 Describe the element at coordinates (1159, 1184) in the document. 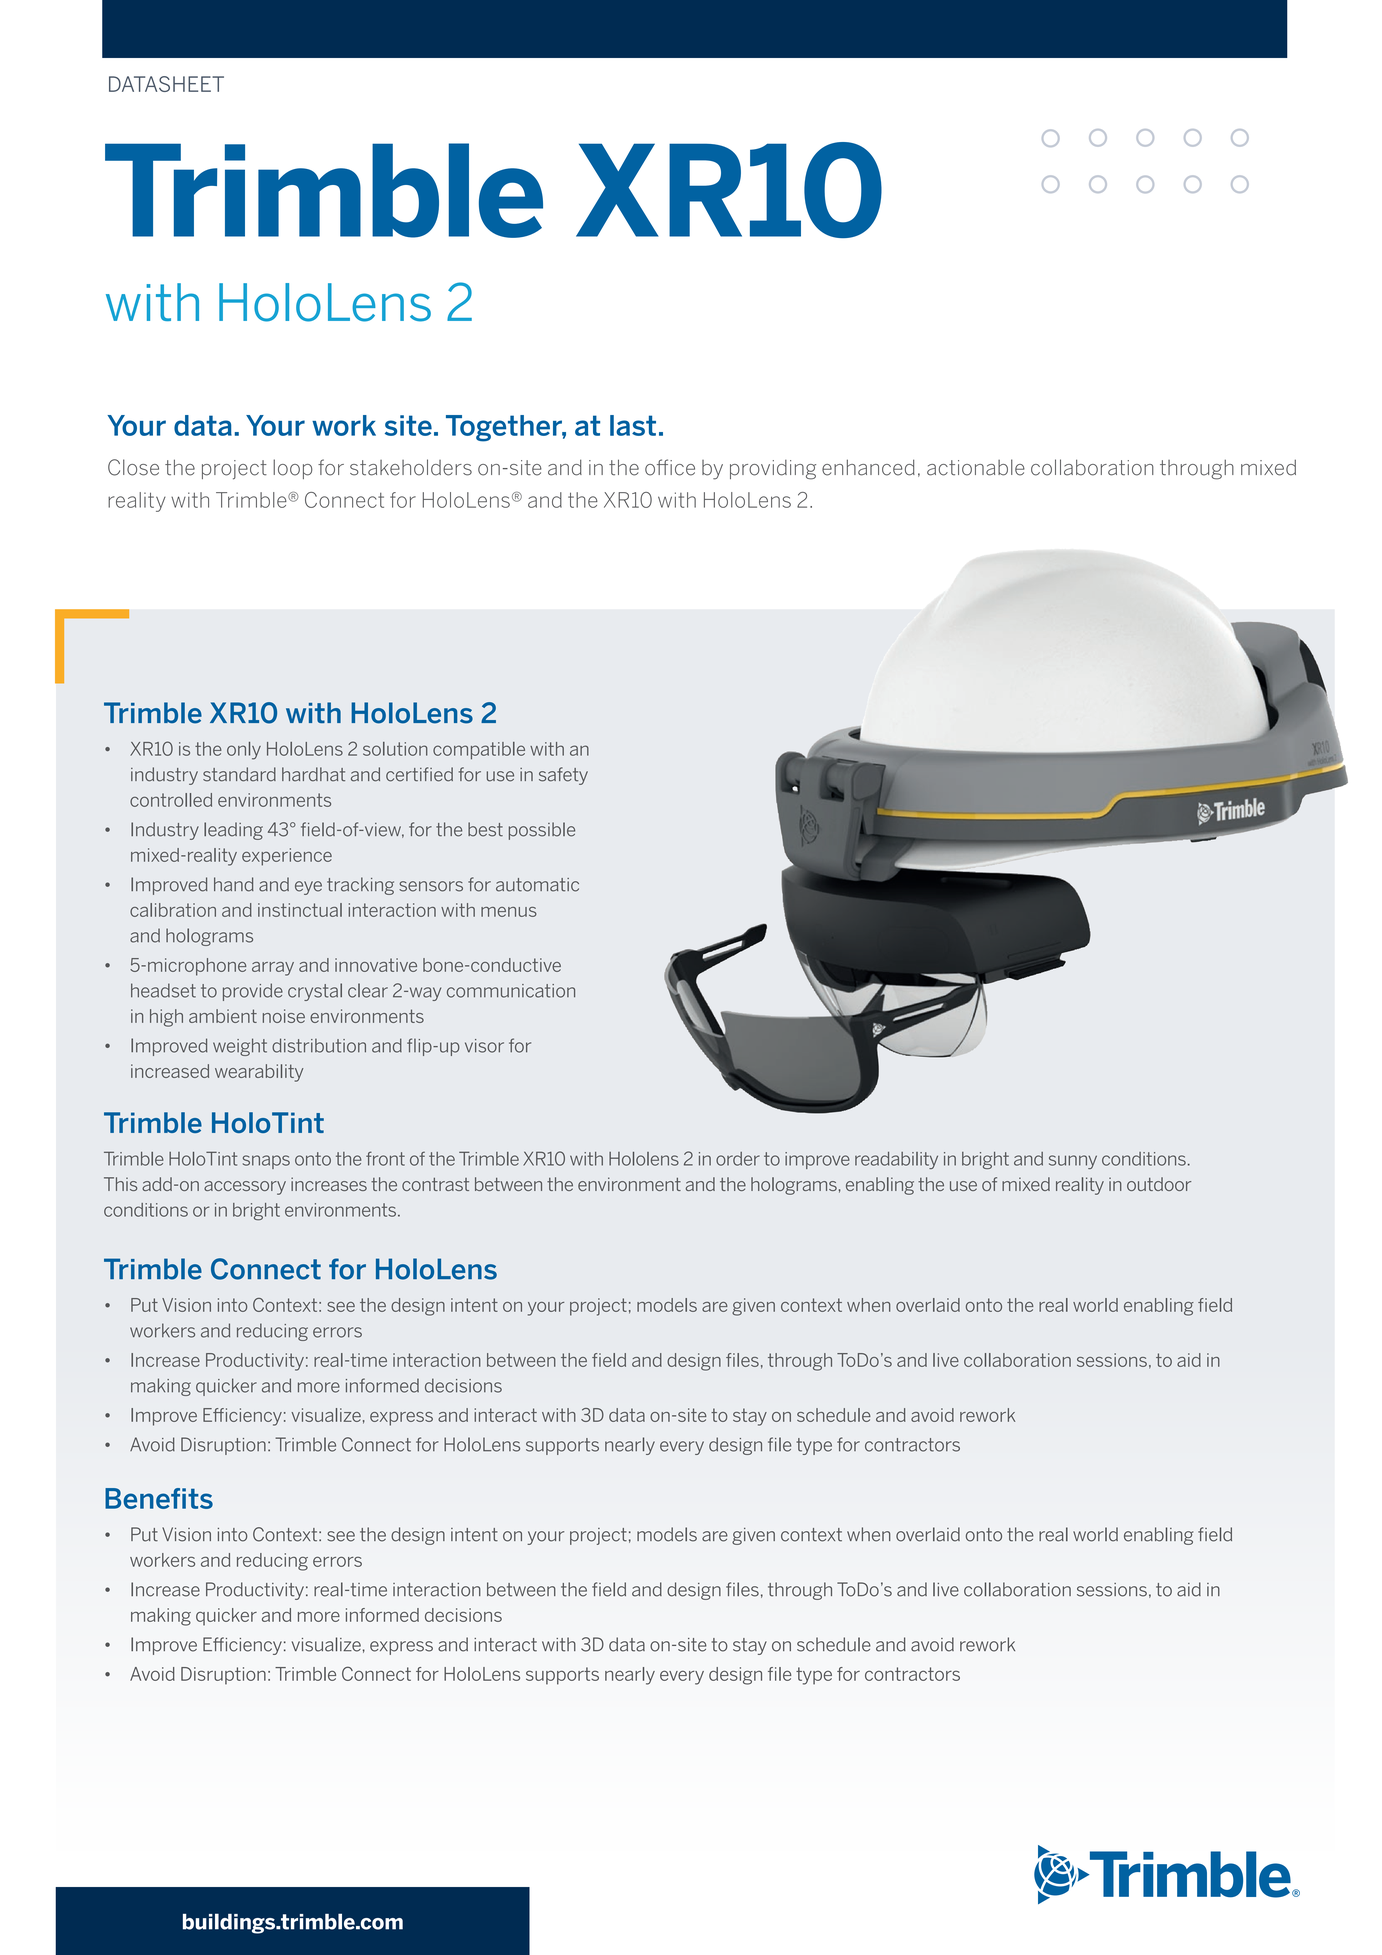

I see `outdoor` at that location.
